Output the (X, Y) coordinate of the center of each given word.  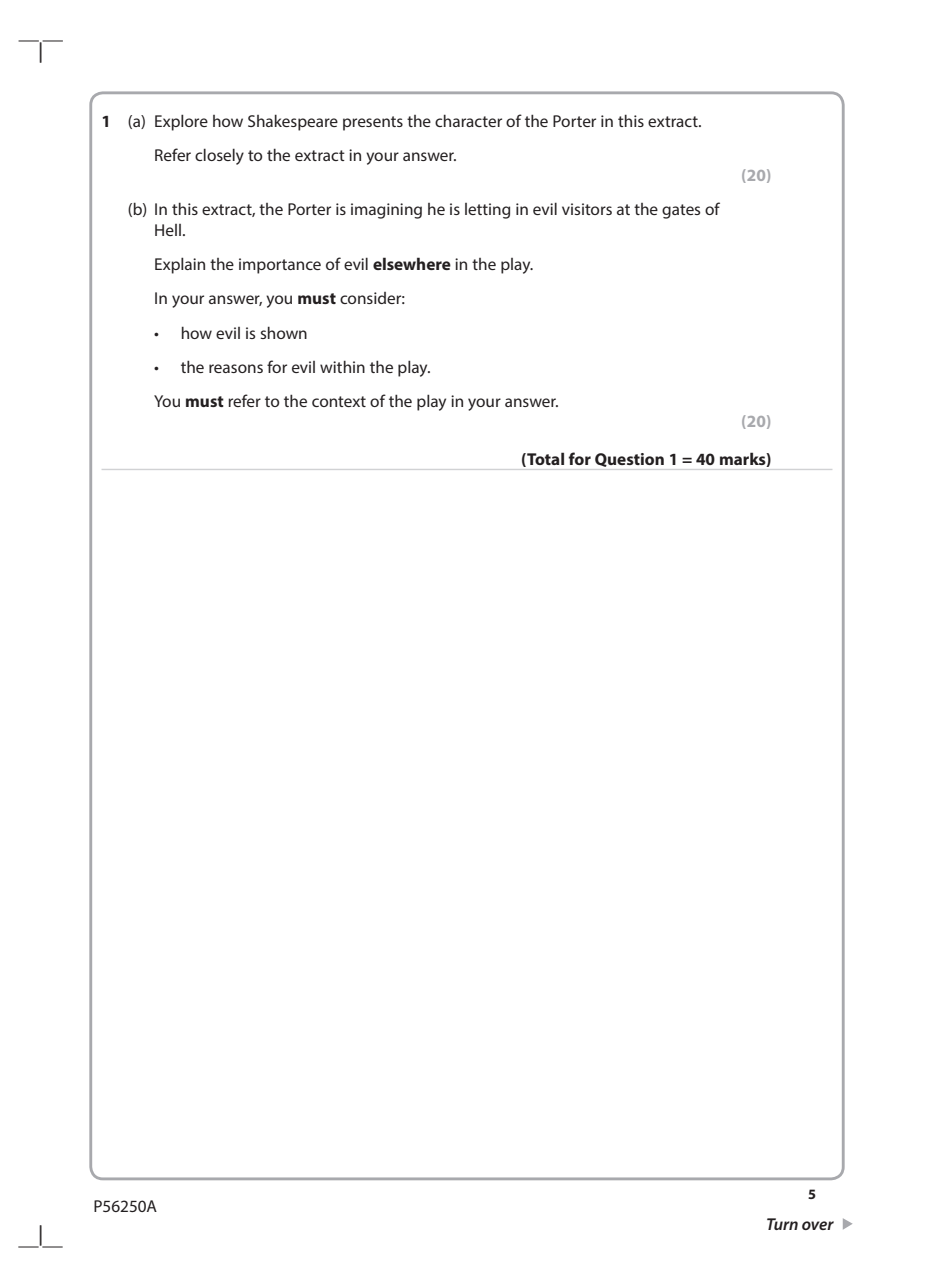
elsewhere (412, 263)
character (468, 120)
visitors (587, 209)
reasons (236, 368)
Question (629, 460)
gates (681, 211)
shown (283, 332)
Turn (782, 1224)
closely (219, 156)
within (342, 366)
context (339, 401)
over (818, 1225)
